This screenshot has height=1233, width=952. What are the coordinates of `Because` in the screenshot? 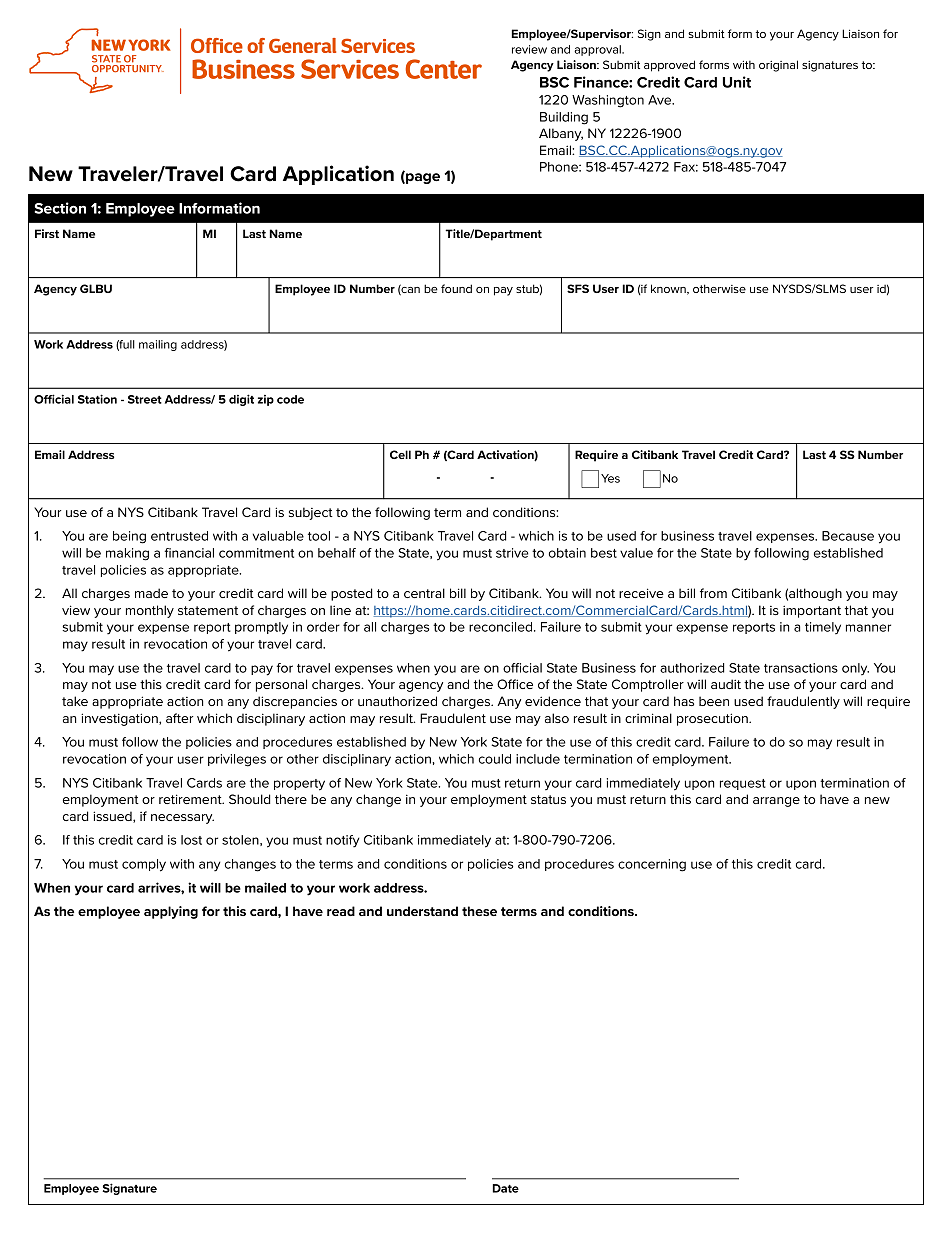 It's located at (848, 536).
